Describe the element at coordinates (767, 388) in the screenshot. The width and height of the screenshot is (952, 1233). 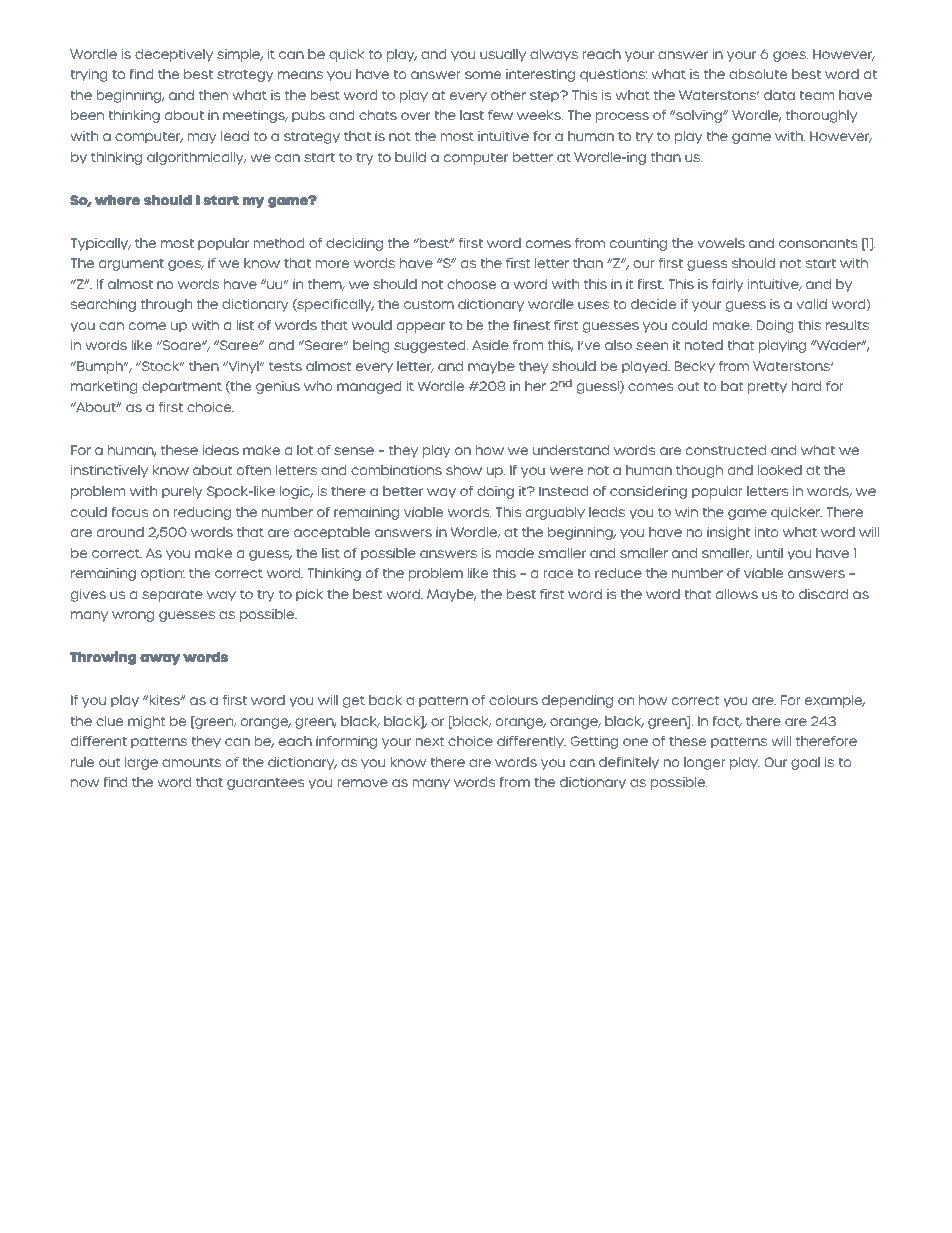
I see `pretty` at that location.
